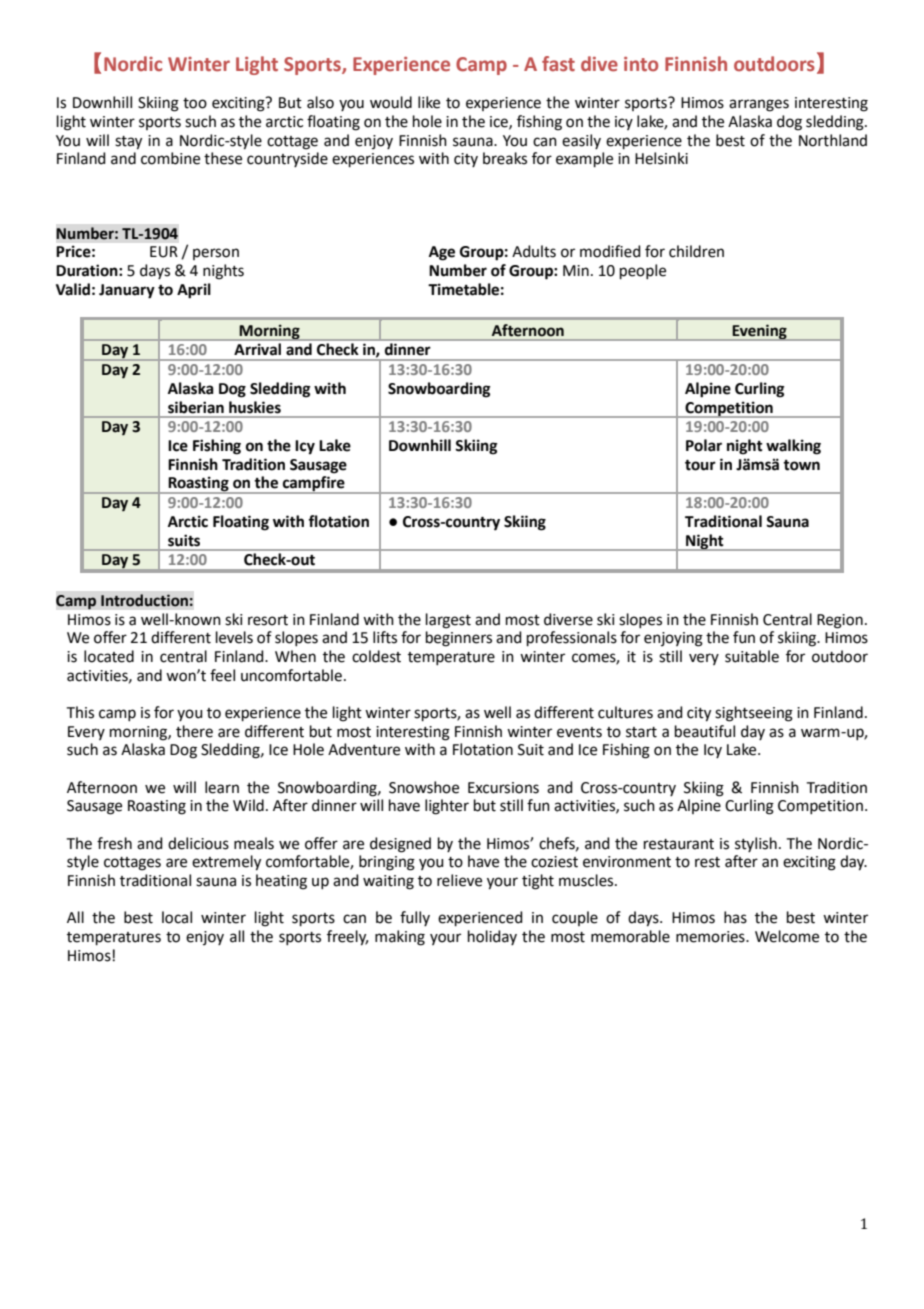 Image resolution: width=924 pixels, height=1309 pixels. What do you see at coordinates (194, 731) in the screenshot?
I see `there` at bounding box center [194, 731].
